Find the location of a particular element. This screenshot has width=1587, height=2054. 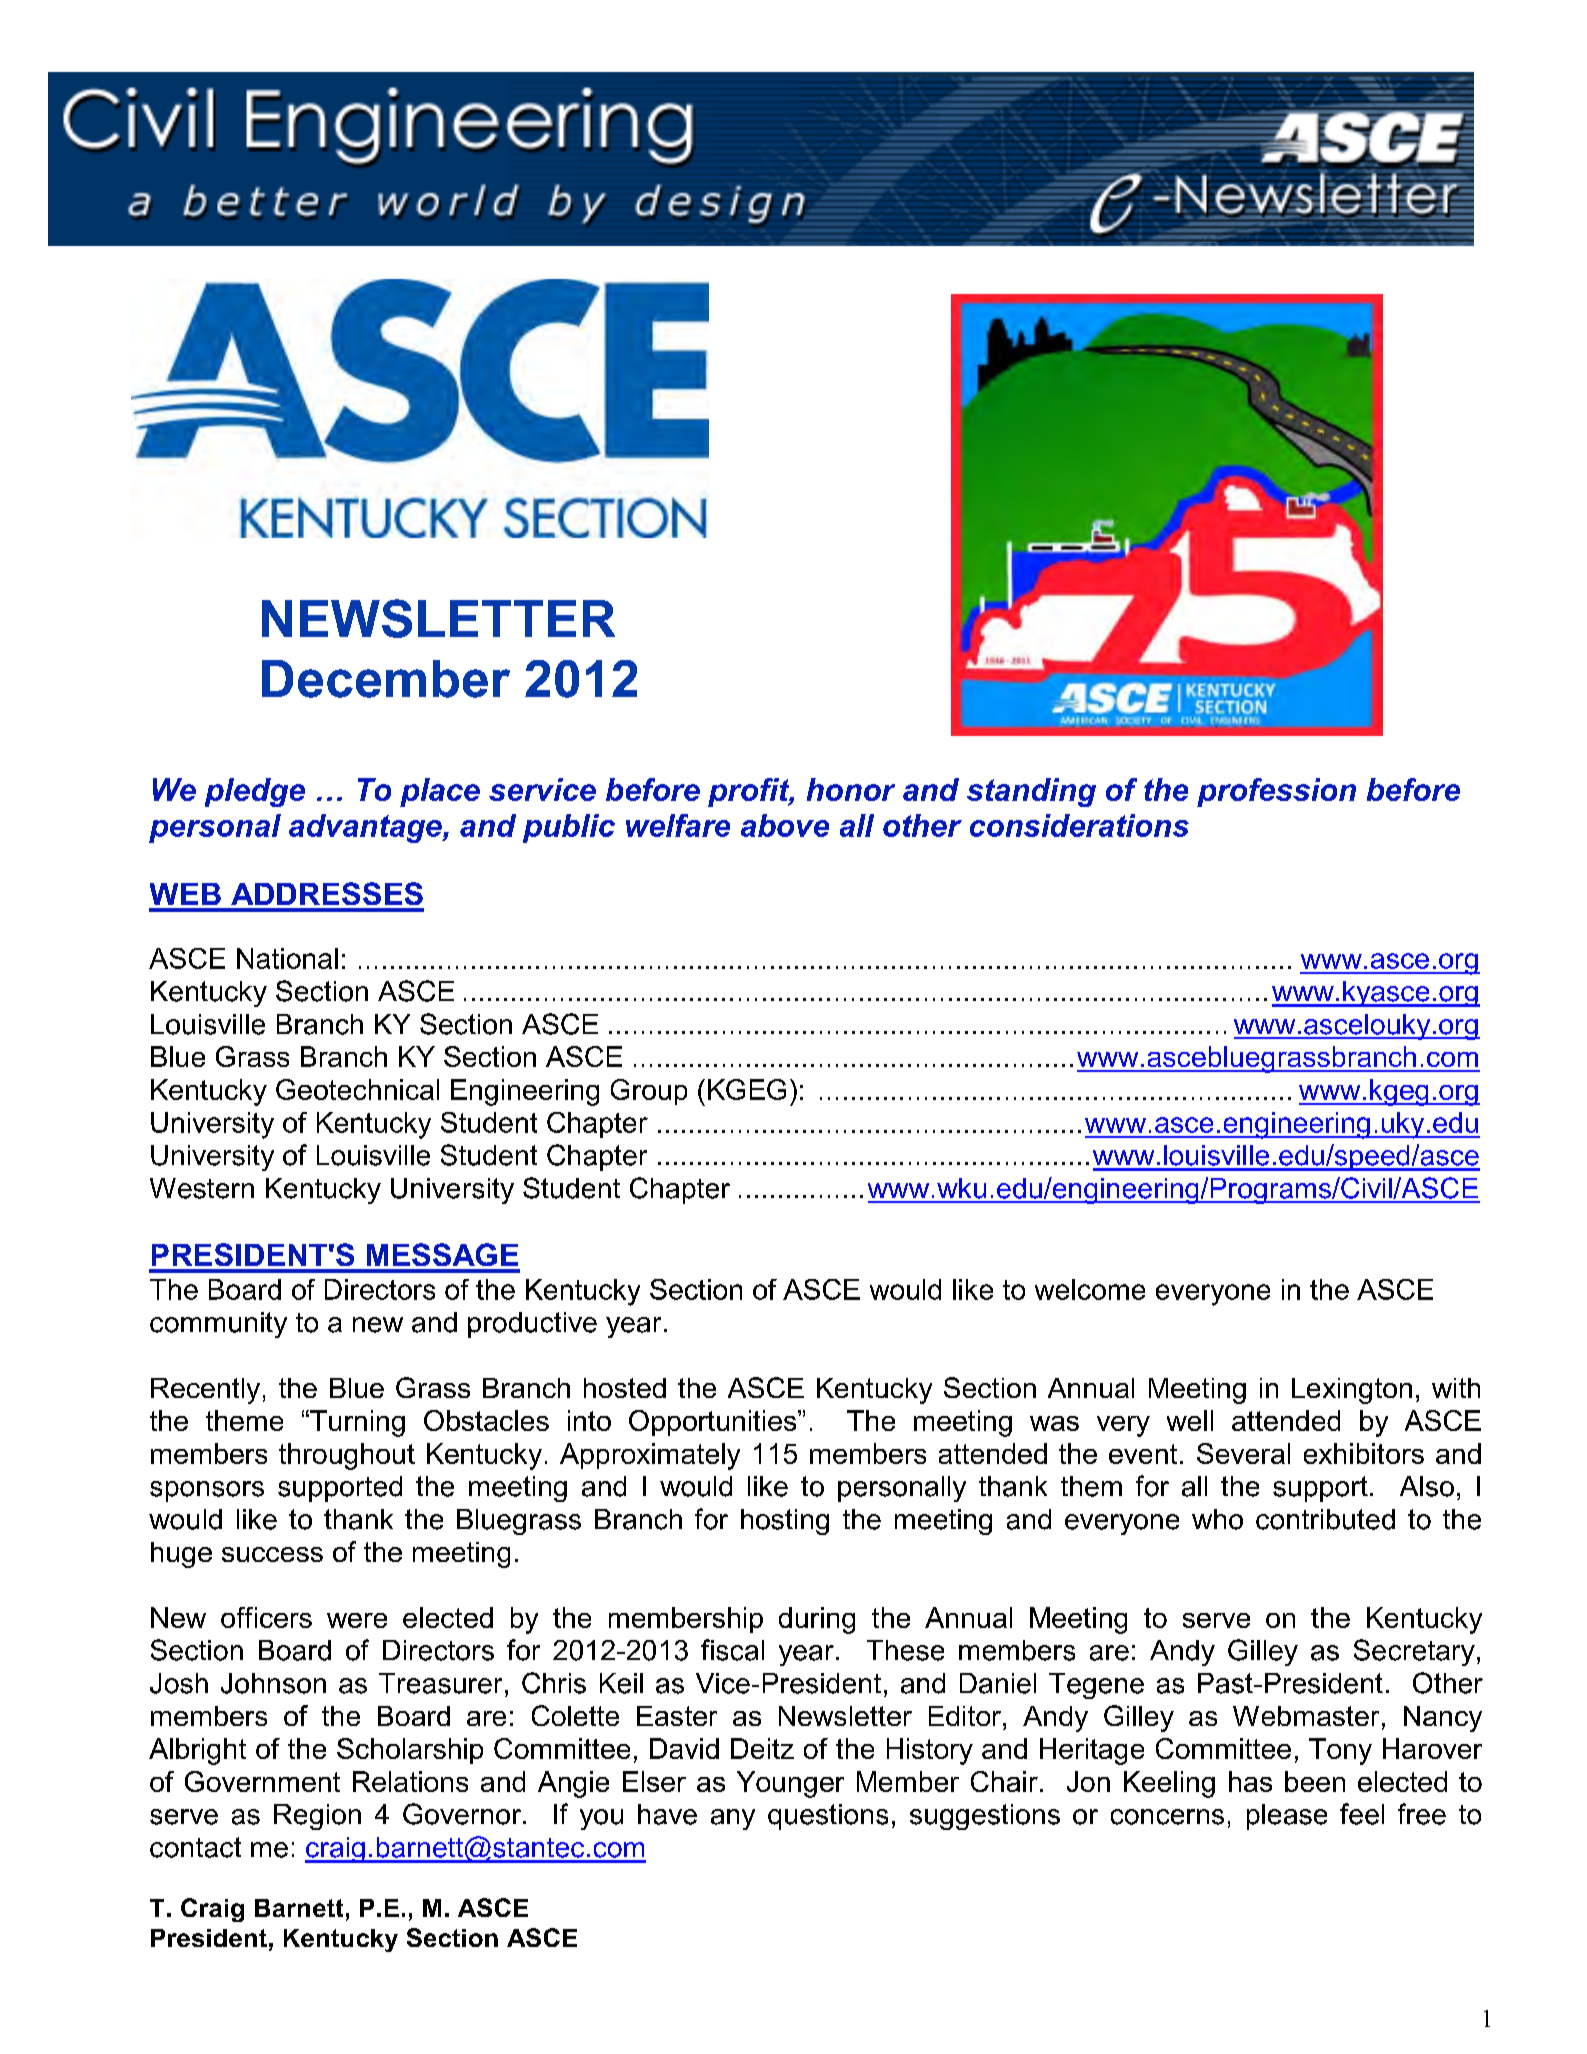

Group is located at coordinates (649, 1092).
